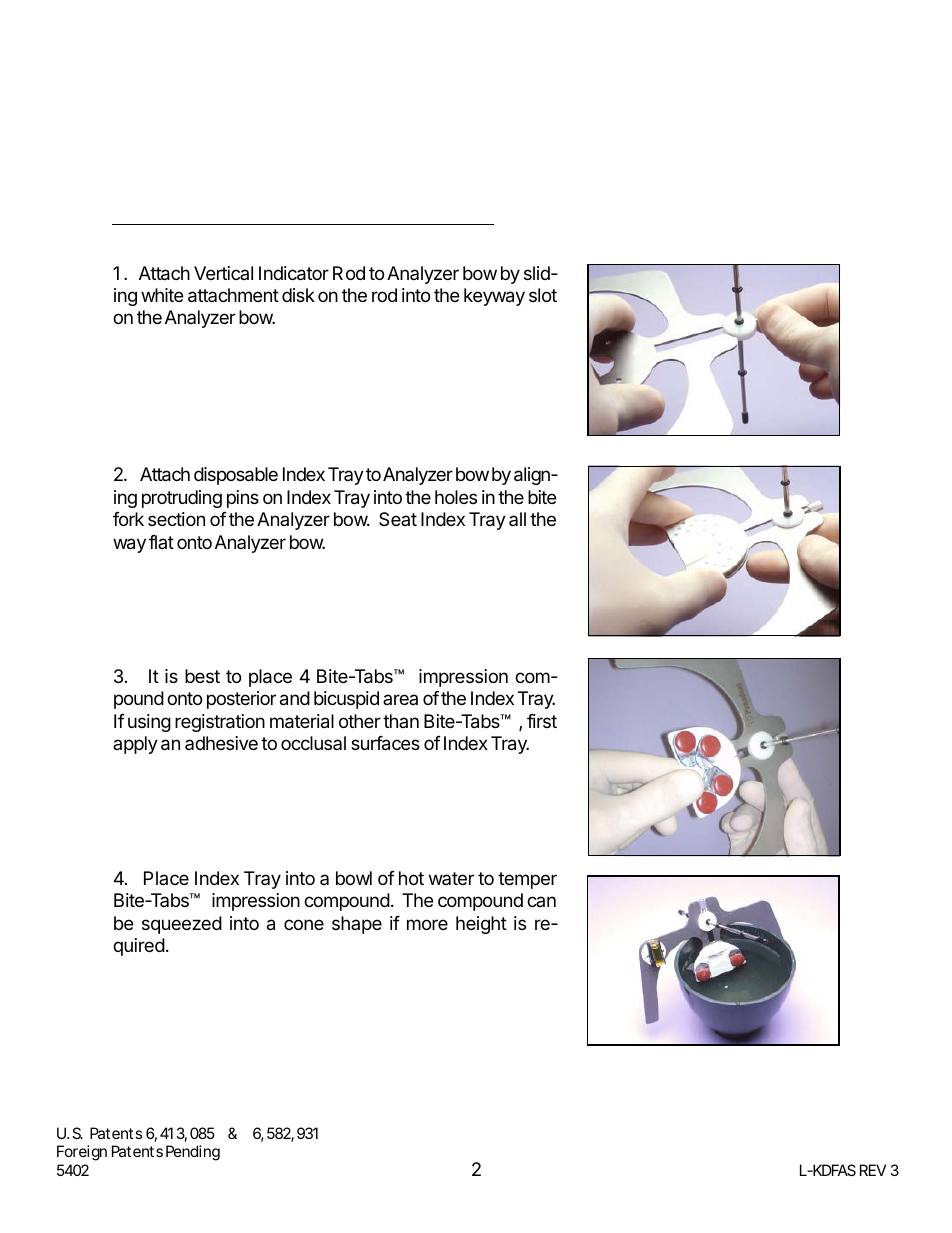 This document has width=952, height=1233. I want to click on slot, so click(543, 295).
